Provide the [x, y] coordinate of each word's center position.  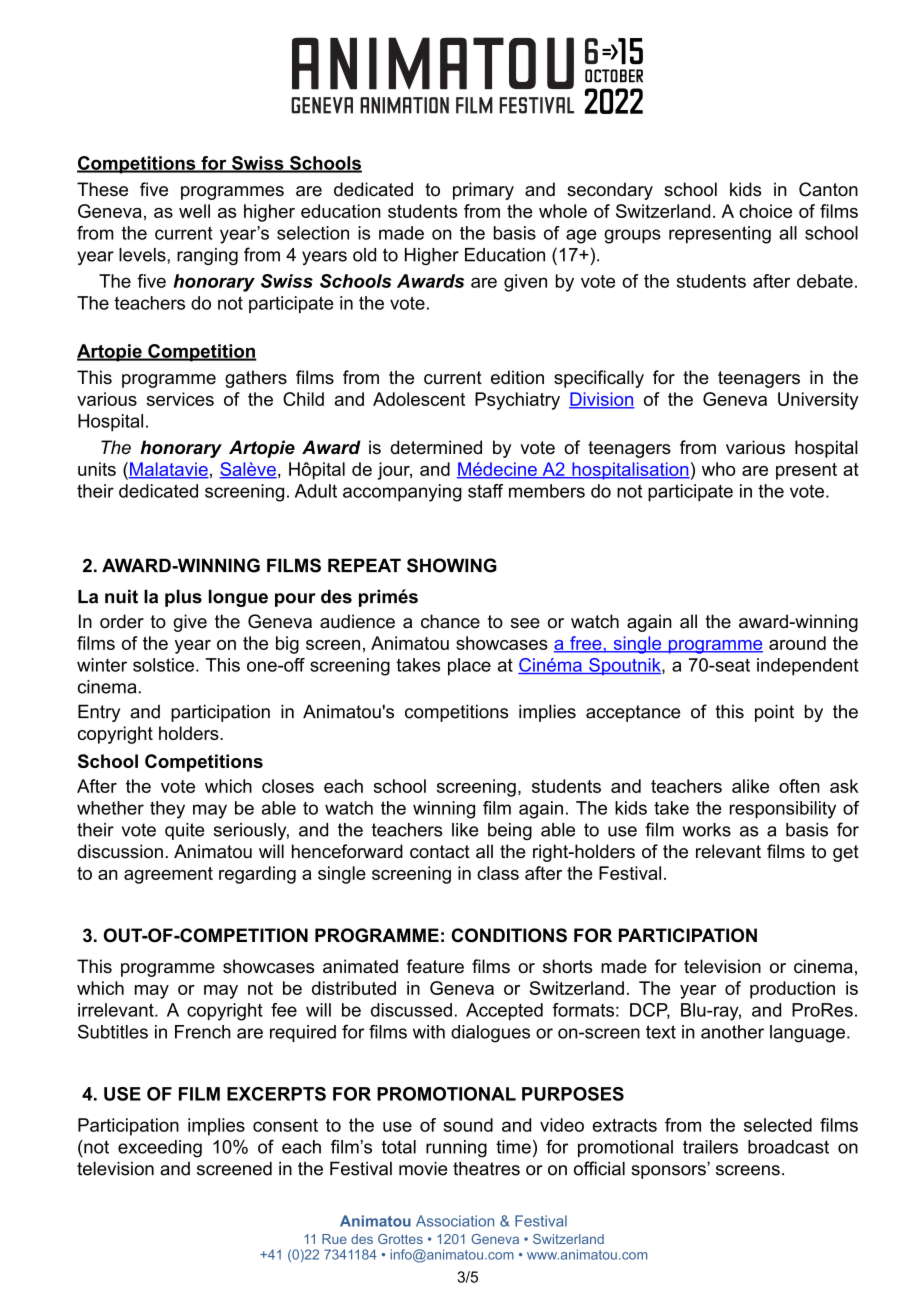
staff [485, 491]
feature [435, 966]
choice [765, 211]
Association [455, 1221]
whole [563, 211]
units [97, 469]
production [792, 990]
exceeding [160, 1149]
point [774, 713]
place [469, 667]
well [194, 211]
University [818, 401]
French [203, 1032]
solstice [163, 665]
